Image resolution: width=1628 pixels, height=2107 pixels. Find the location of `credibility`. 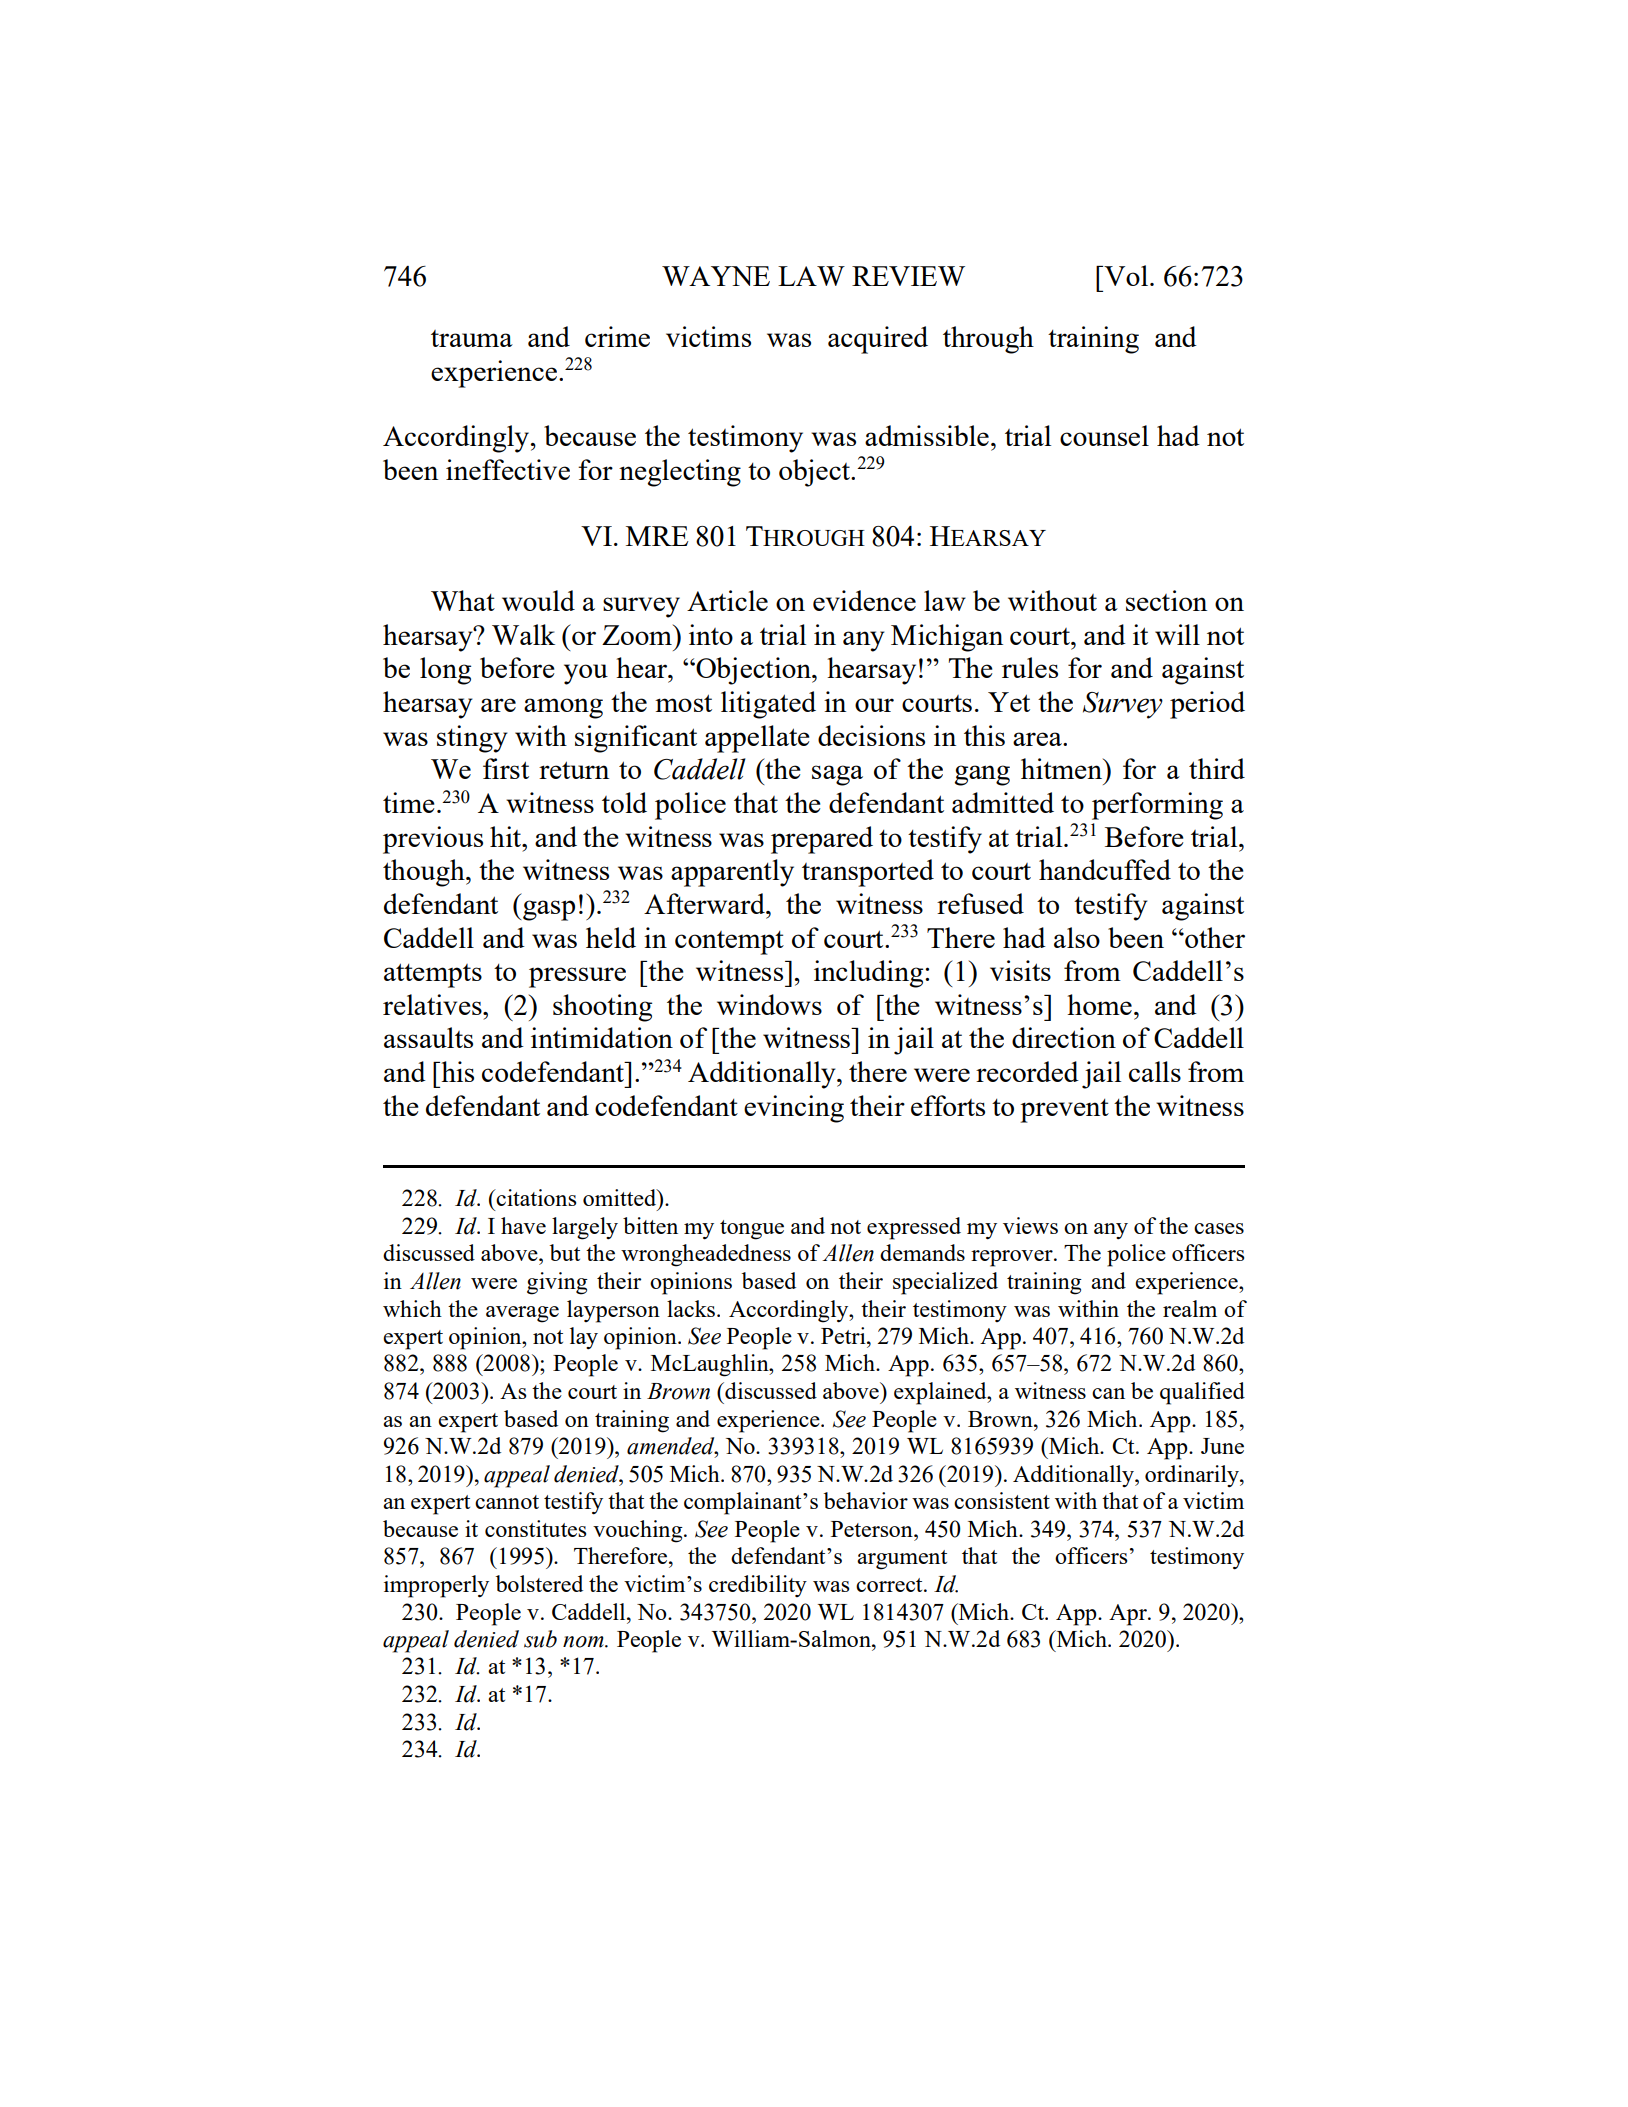

credibility is located at coordinates (758, 1586).
